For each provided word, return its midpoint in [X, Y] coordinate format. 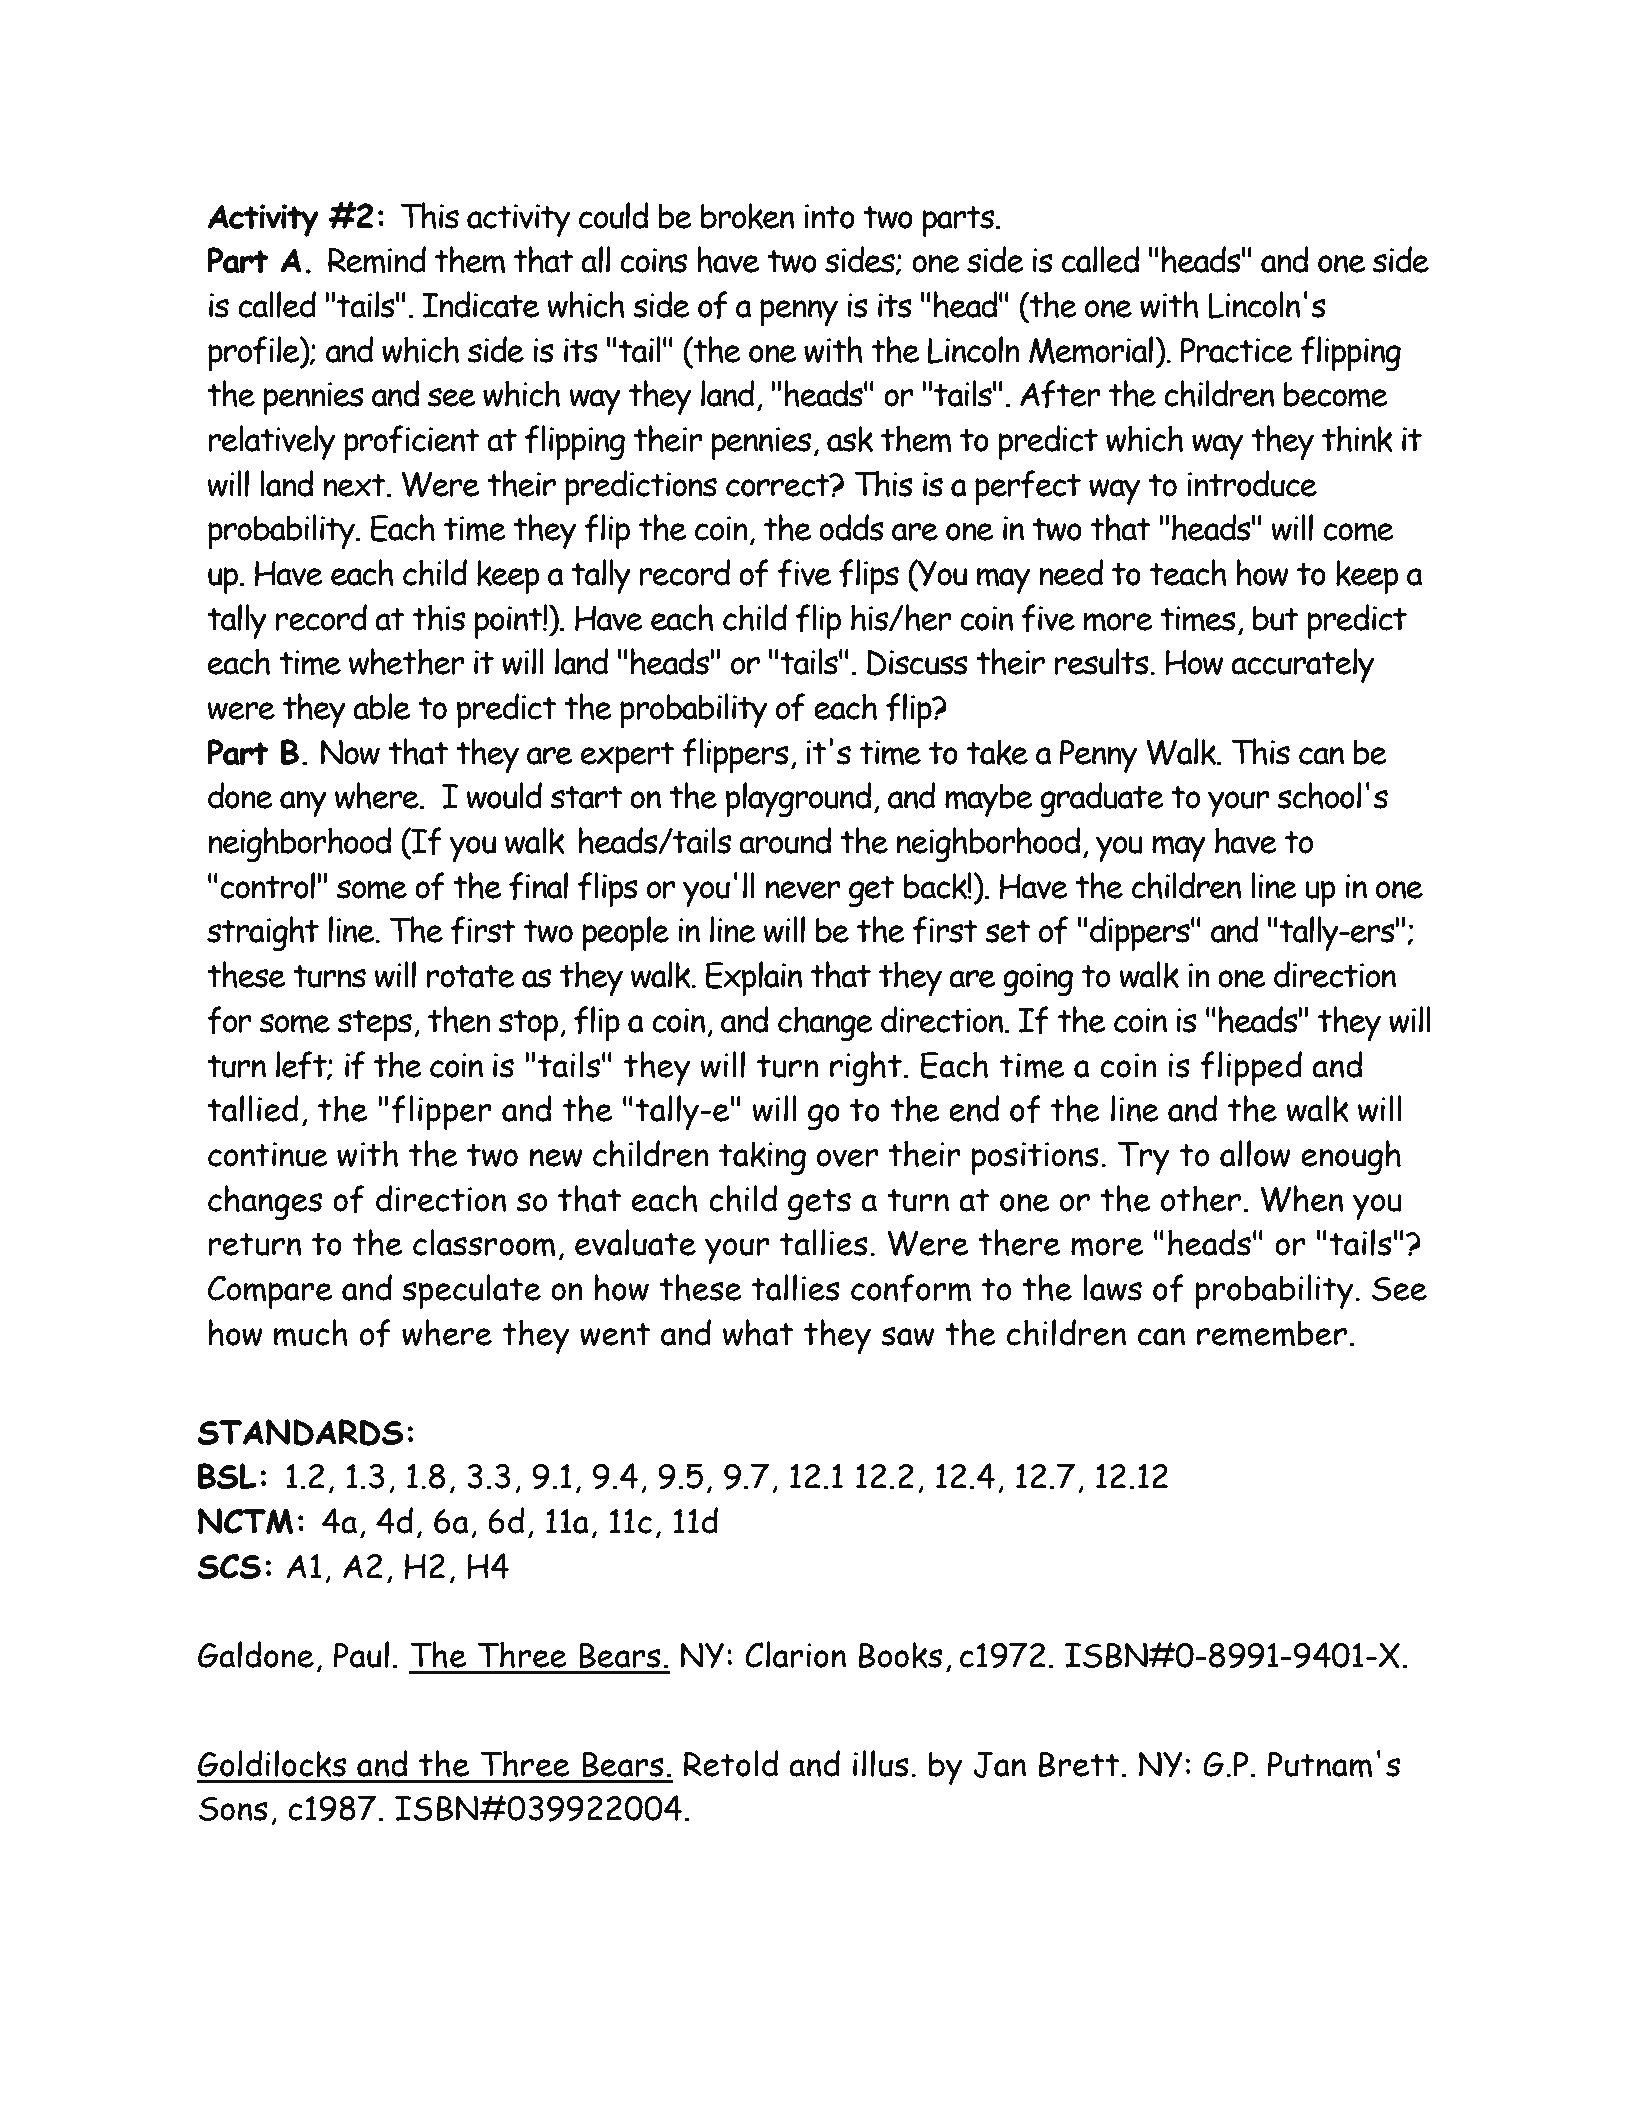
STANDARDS [300, 1432]
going [1038, 979]
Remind [377, 260]
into [829, 216]
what [758, 1332]
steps [375, 1025]
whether [406, 661]
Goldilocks [272, 1763]
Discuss [917, 662]
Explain [754, 978]
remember [1272, 1333]
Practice [1236, 350]
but [1276, 618]
